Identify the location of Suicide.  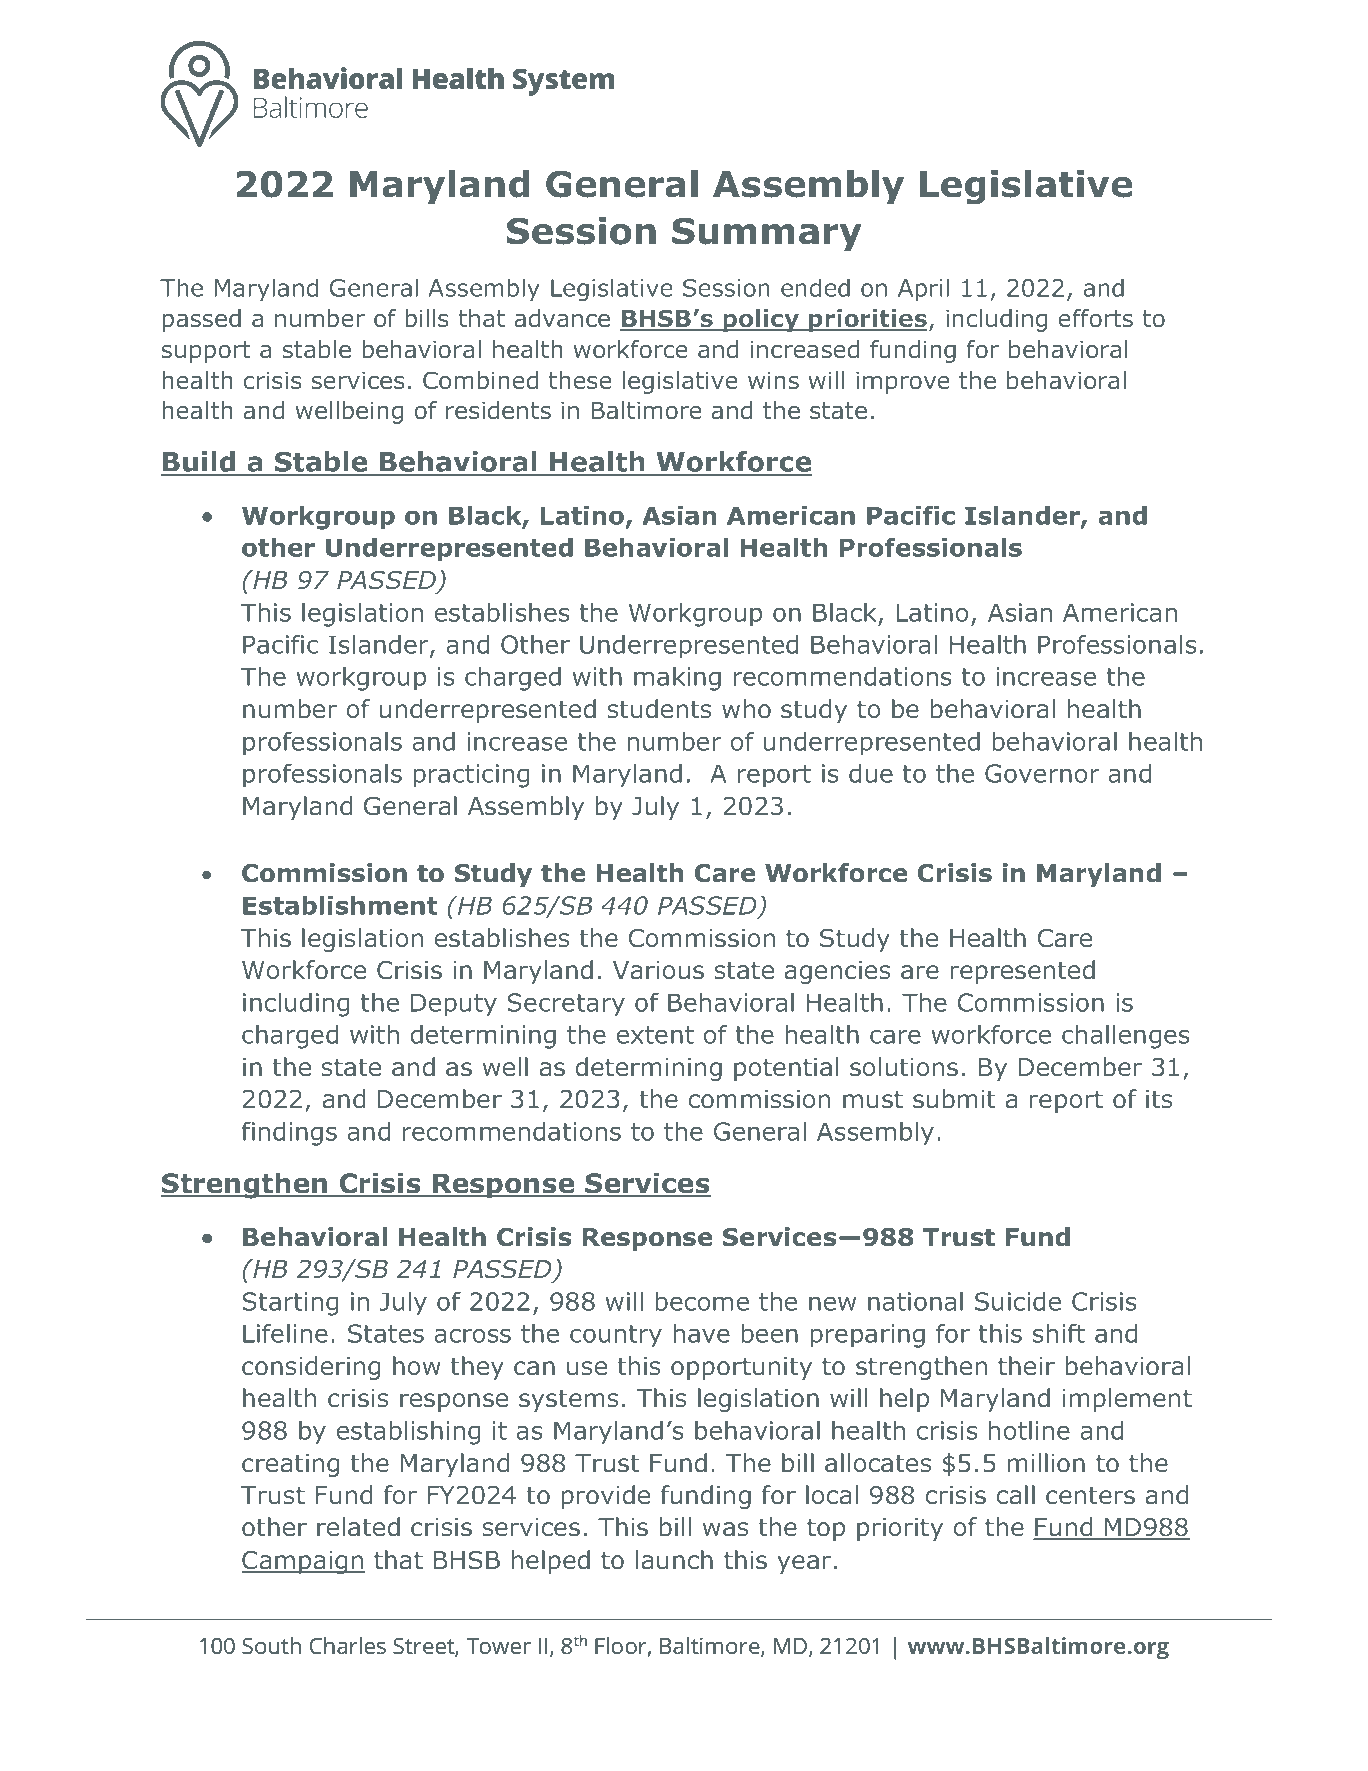
(1018, 1301).
